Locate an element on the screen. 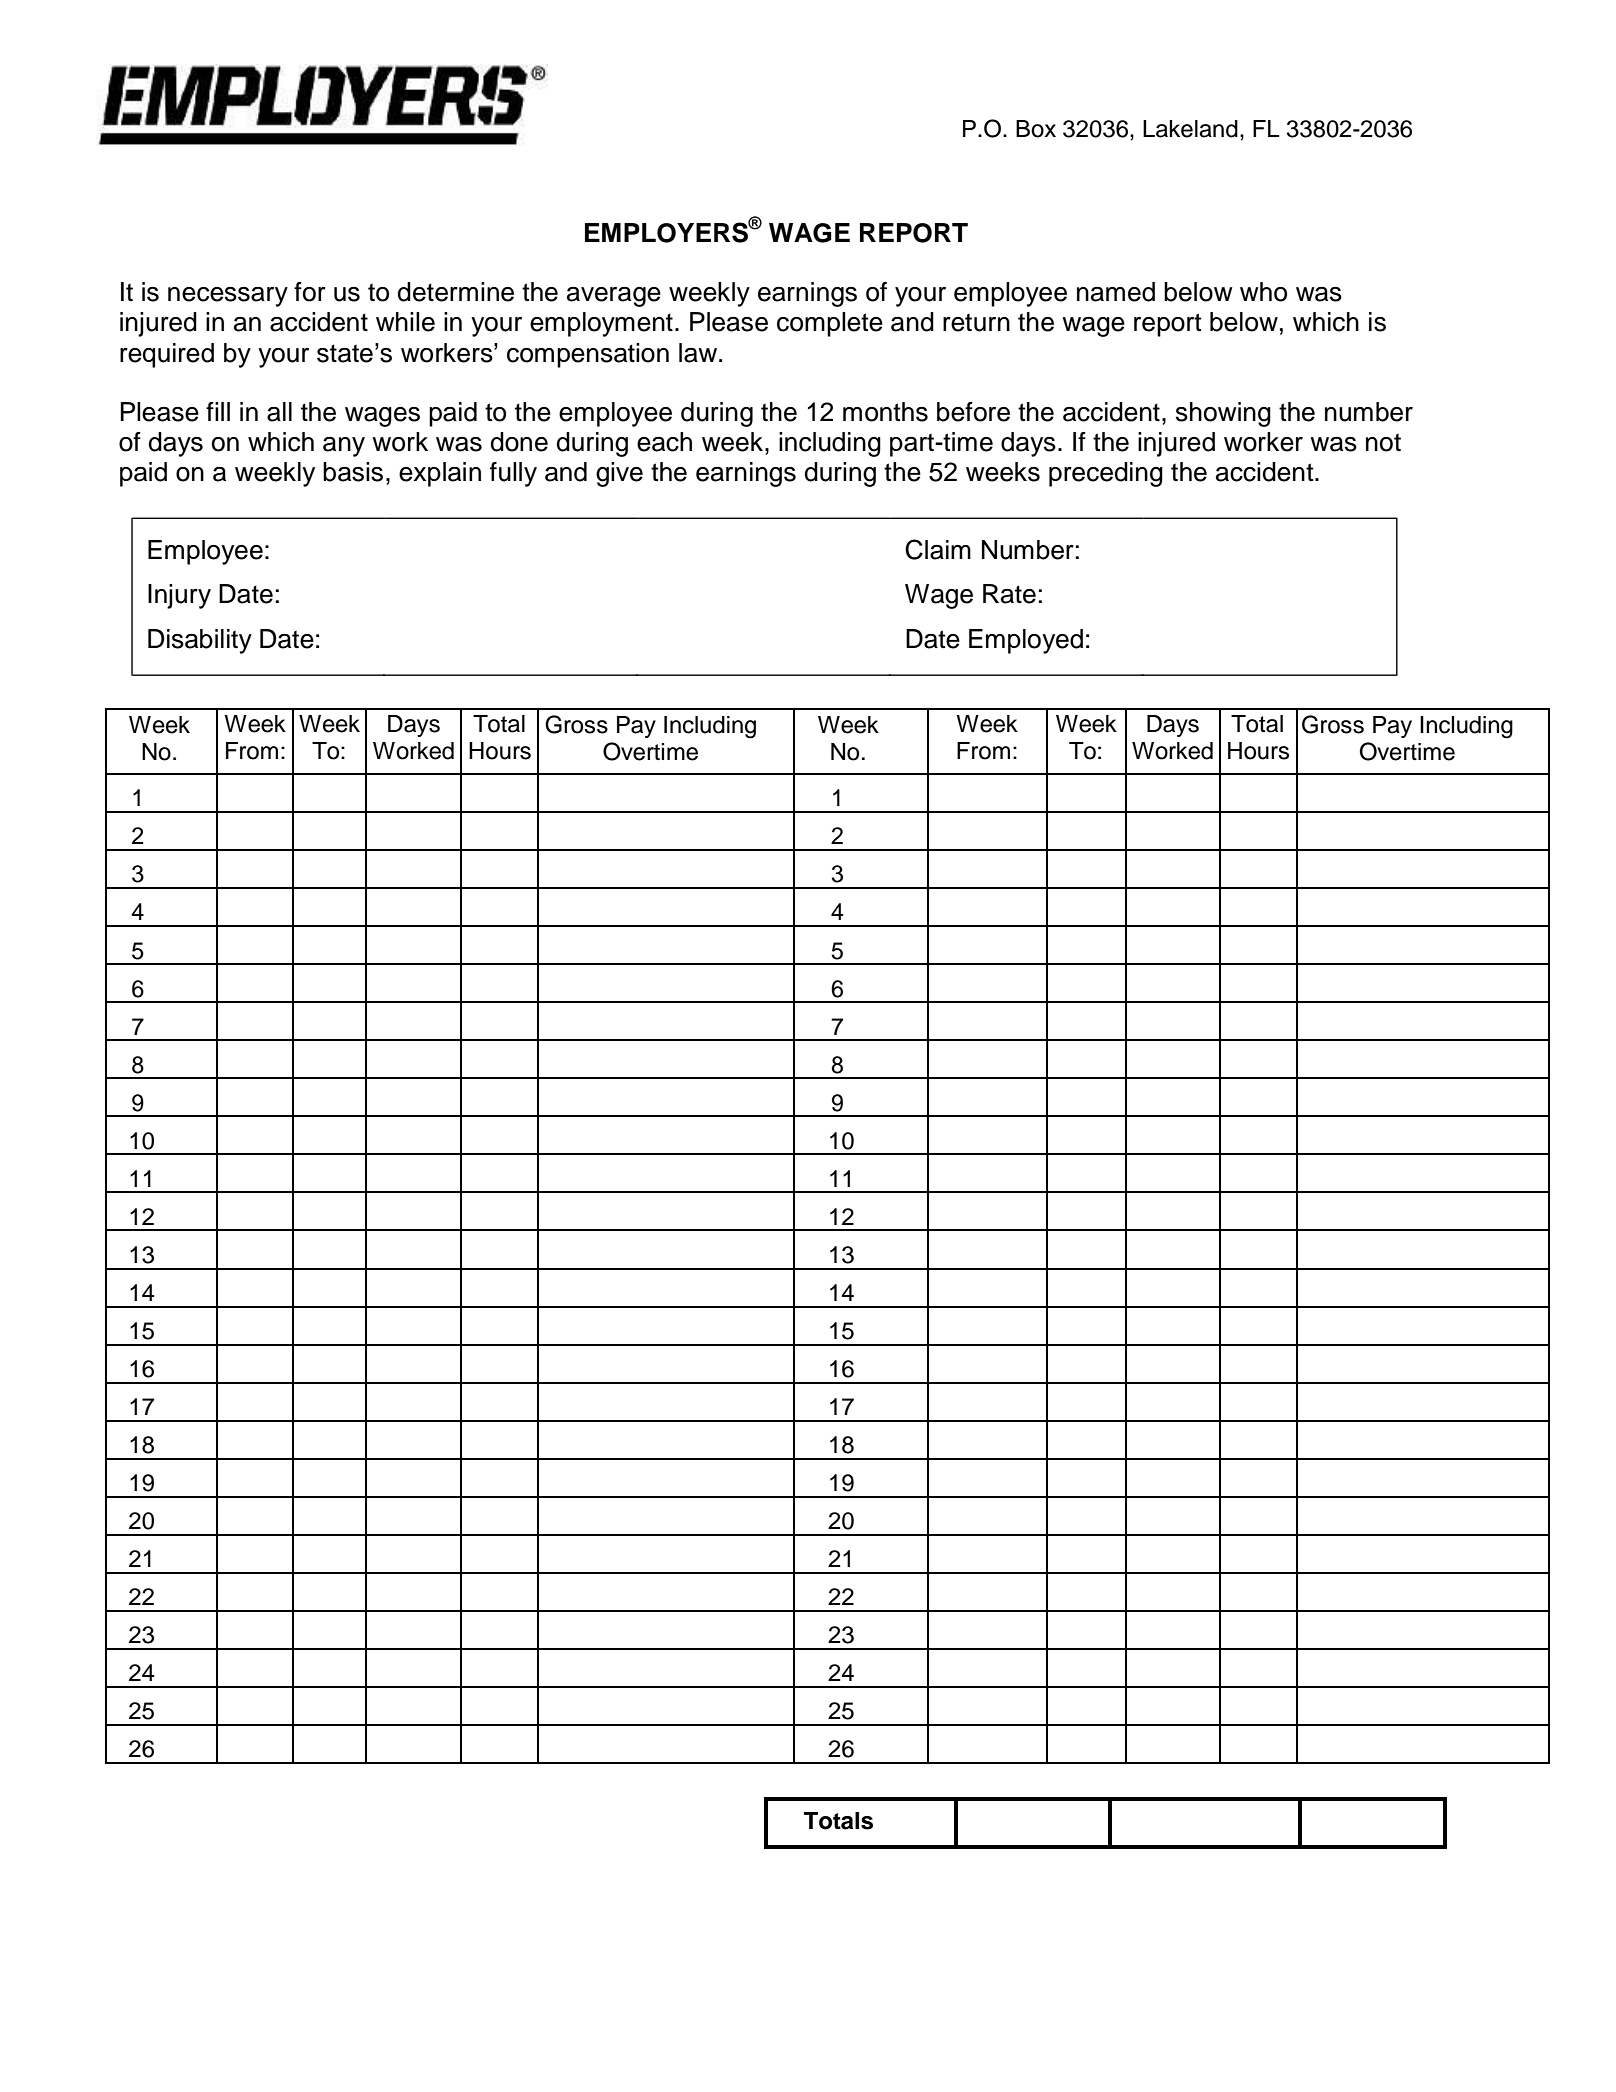 The image size is (1616, 2092). months is located at coordinates (885, 412).
